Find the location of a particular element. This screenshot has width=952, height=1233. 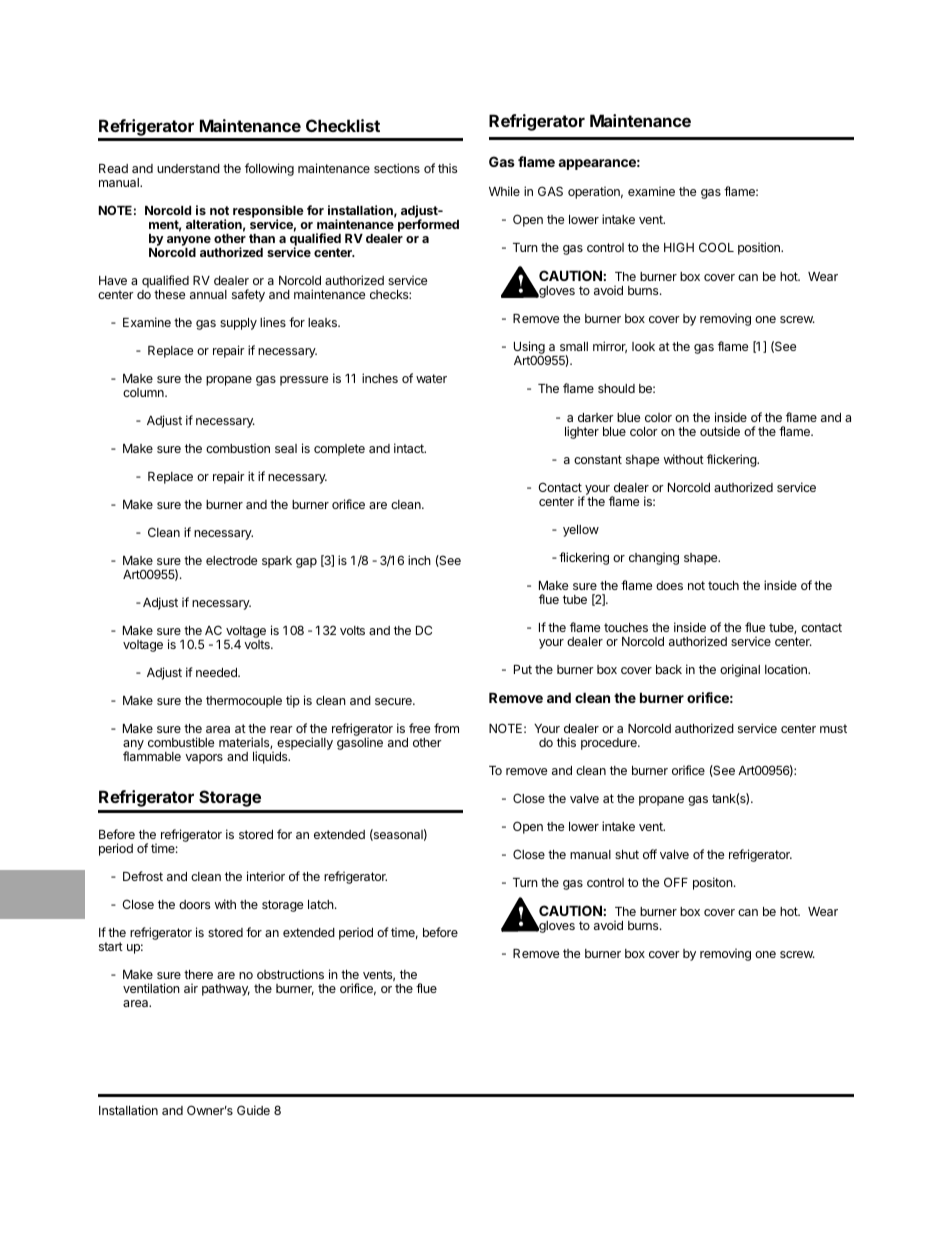

original is located at coordinates (740, 670).
